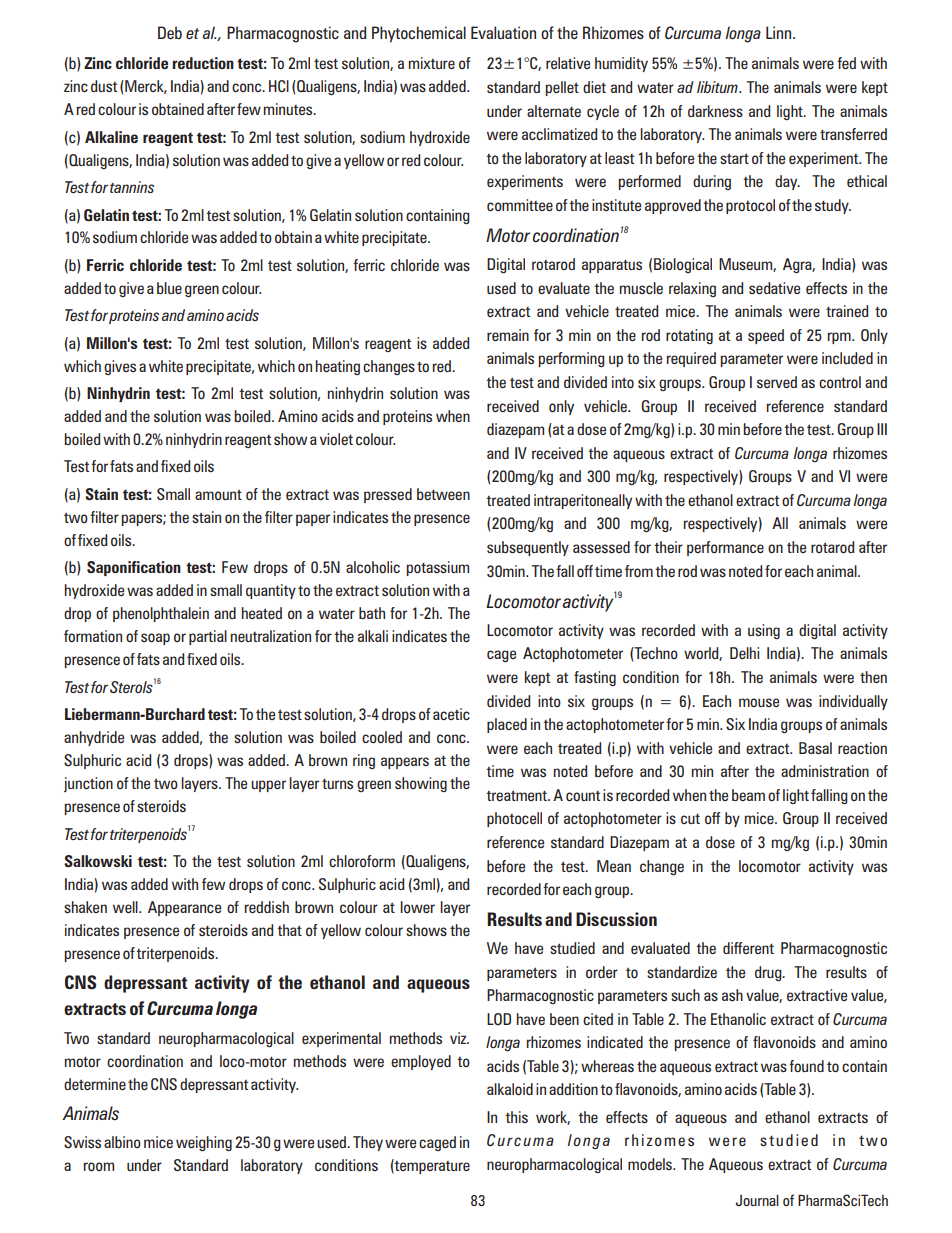 Image resolution: width=952 pixels, height=1233 pixels. I want to click on between, so click(443, 494).
